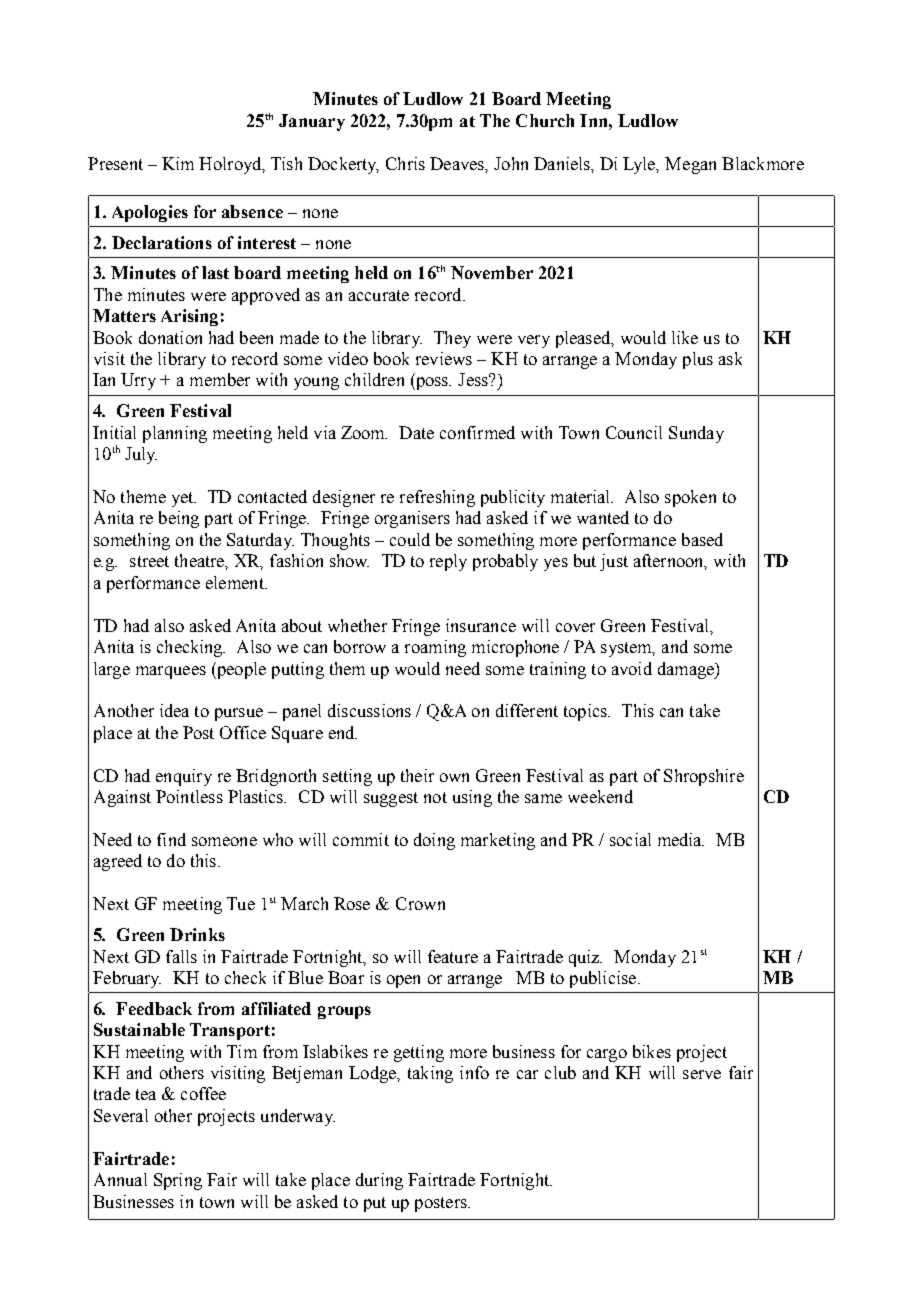 The height and width of the page is (1308, 924). I want to click on Chris, so click(405, 163).
